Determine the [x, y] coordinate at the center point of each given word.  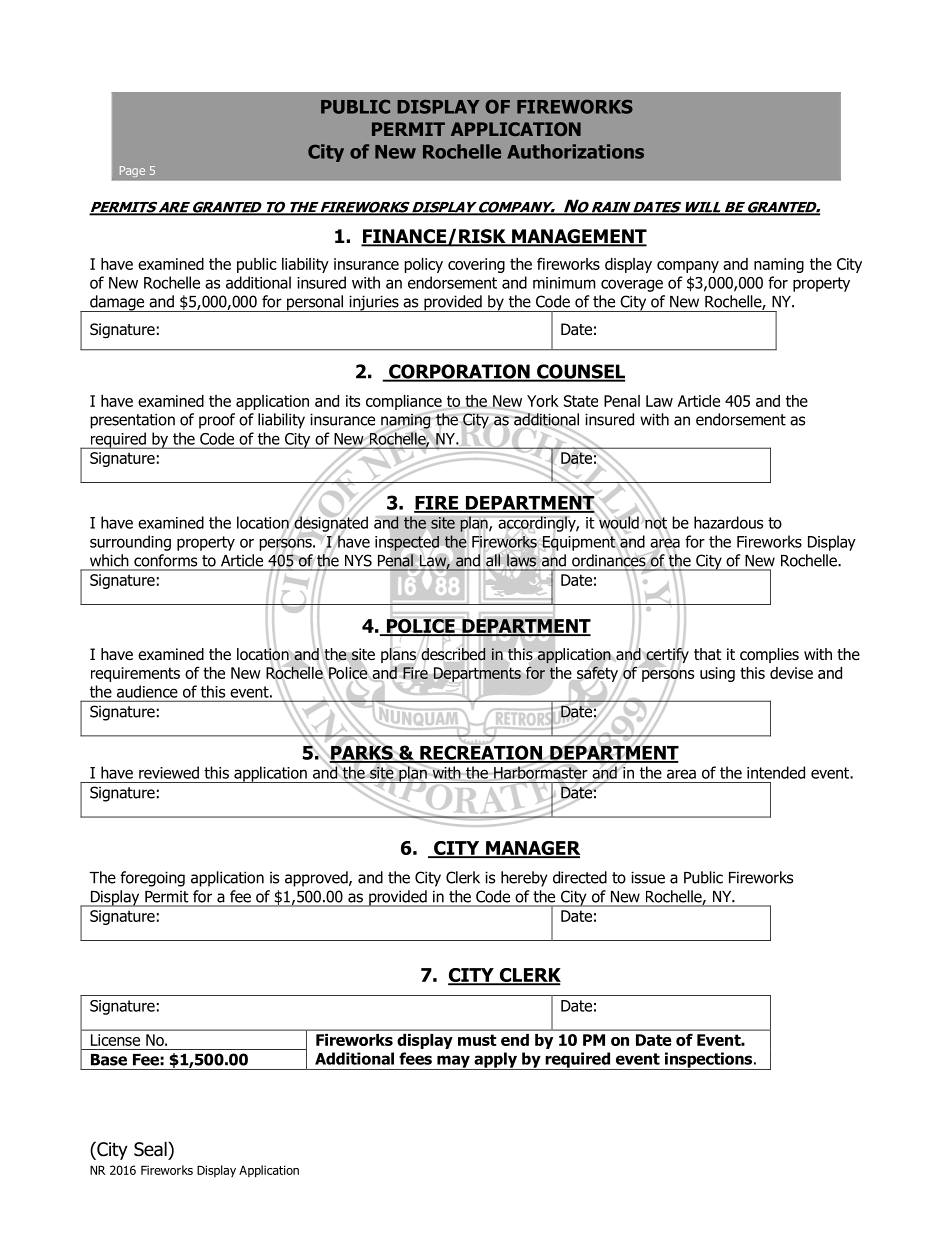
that [708, 654]
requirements [135, 674]
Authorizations [575, 151]
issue [648, 877]
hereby [524, 879]
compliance [405, 403]
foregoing [152, 879]
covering [476, 265]
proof [217, 421]
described [453, 653]
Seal [151, 1149]
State [581, 401]
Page [132, 171]
